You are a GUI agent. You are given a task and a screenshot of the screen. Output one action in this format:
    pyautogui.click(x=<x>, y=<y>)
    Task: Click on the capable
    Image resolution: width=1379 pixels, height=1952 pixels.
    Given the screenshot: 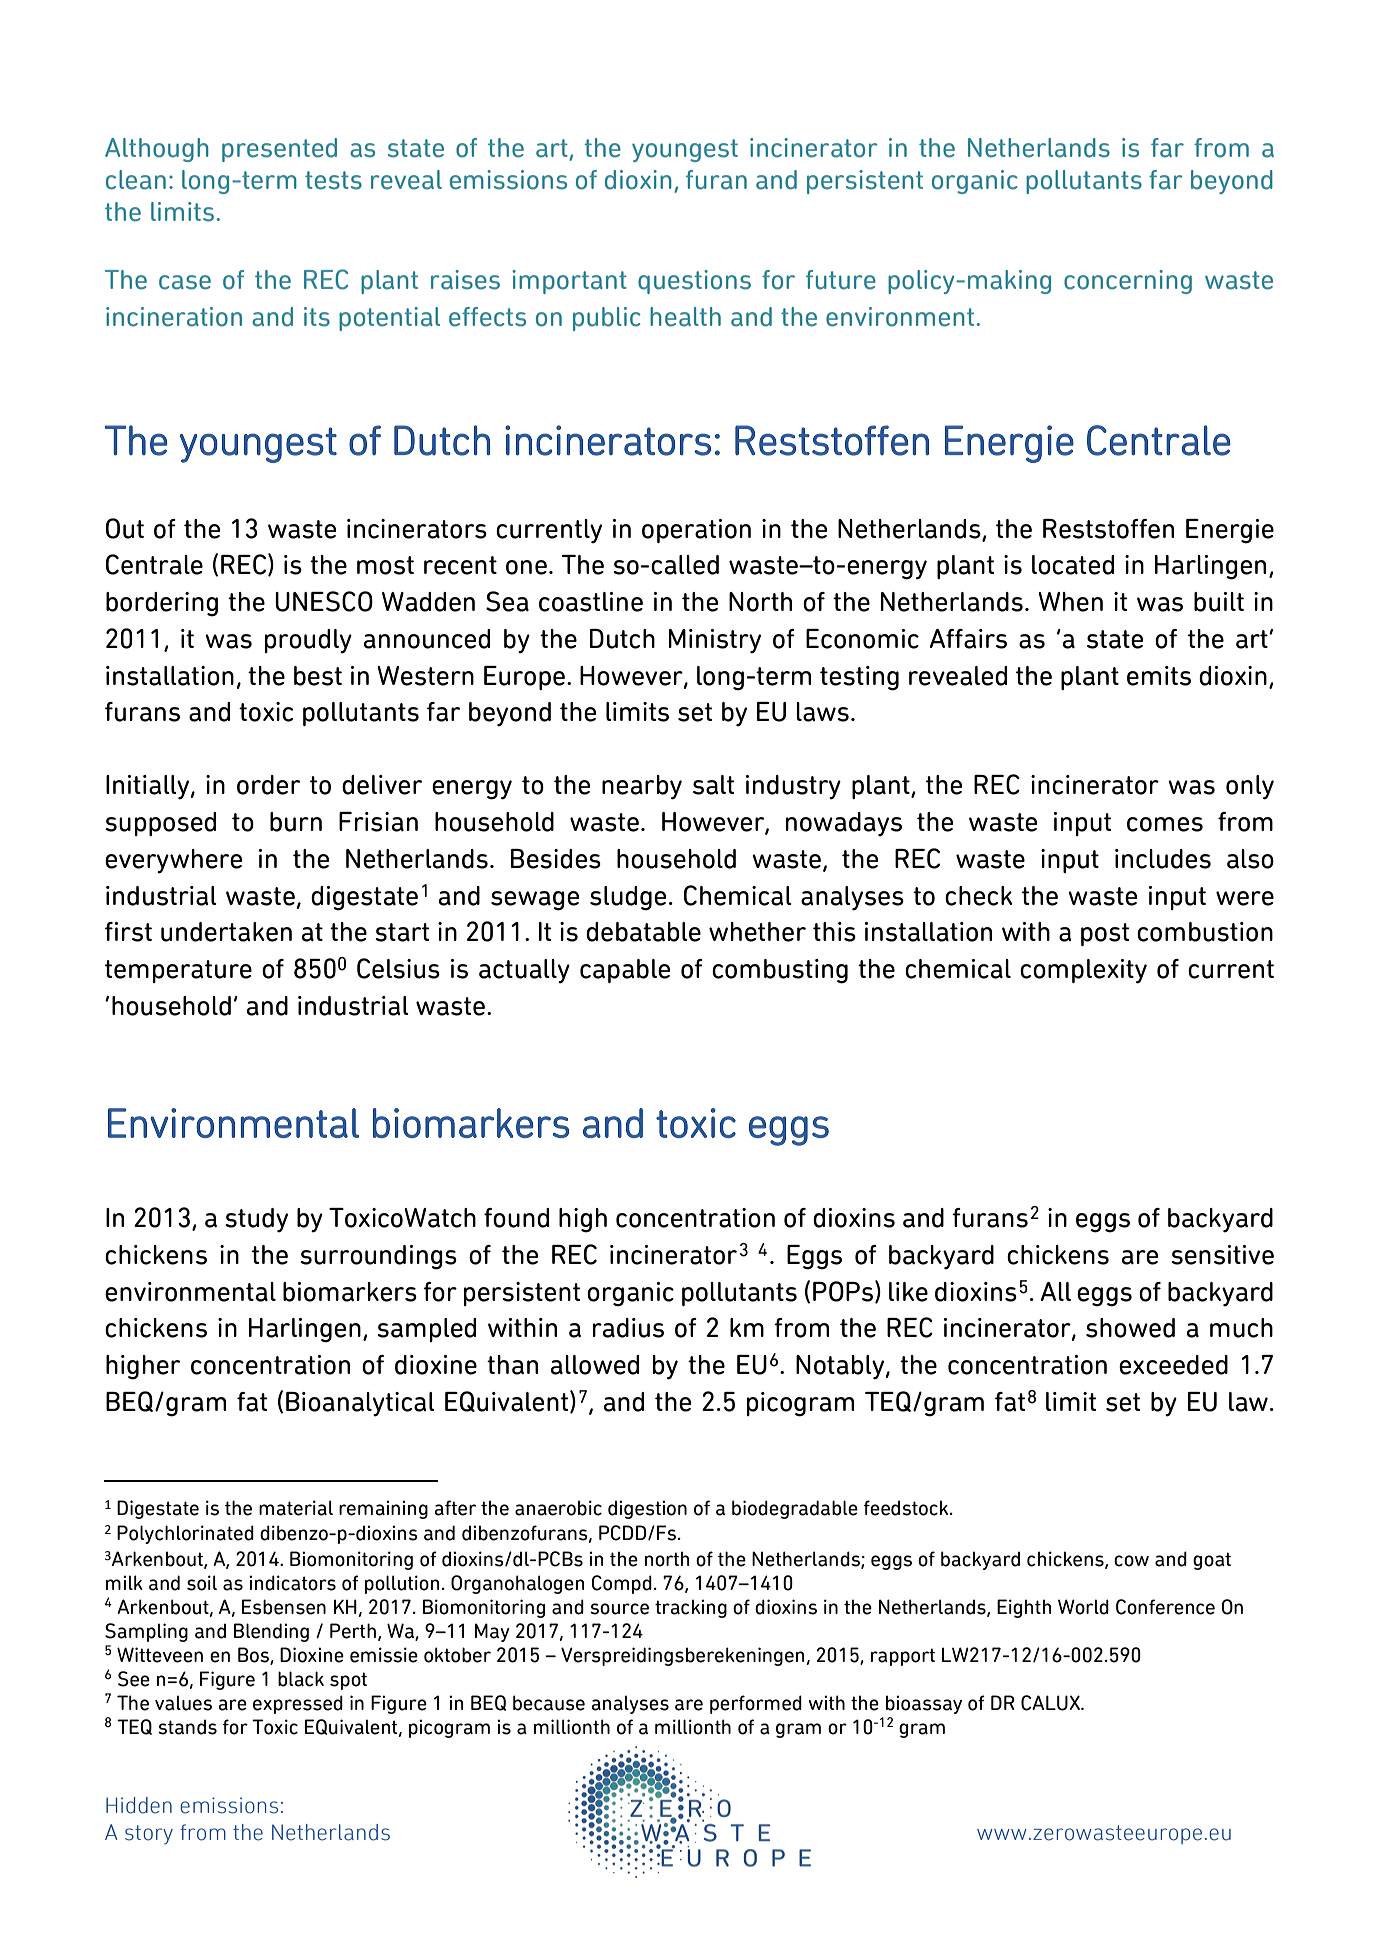 What is the action you would take?
    pyautogui.click(x=625, y=971)
